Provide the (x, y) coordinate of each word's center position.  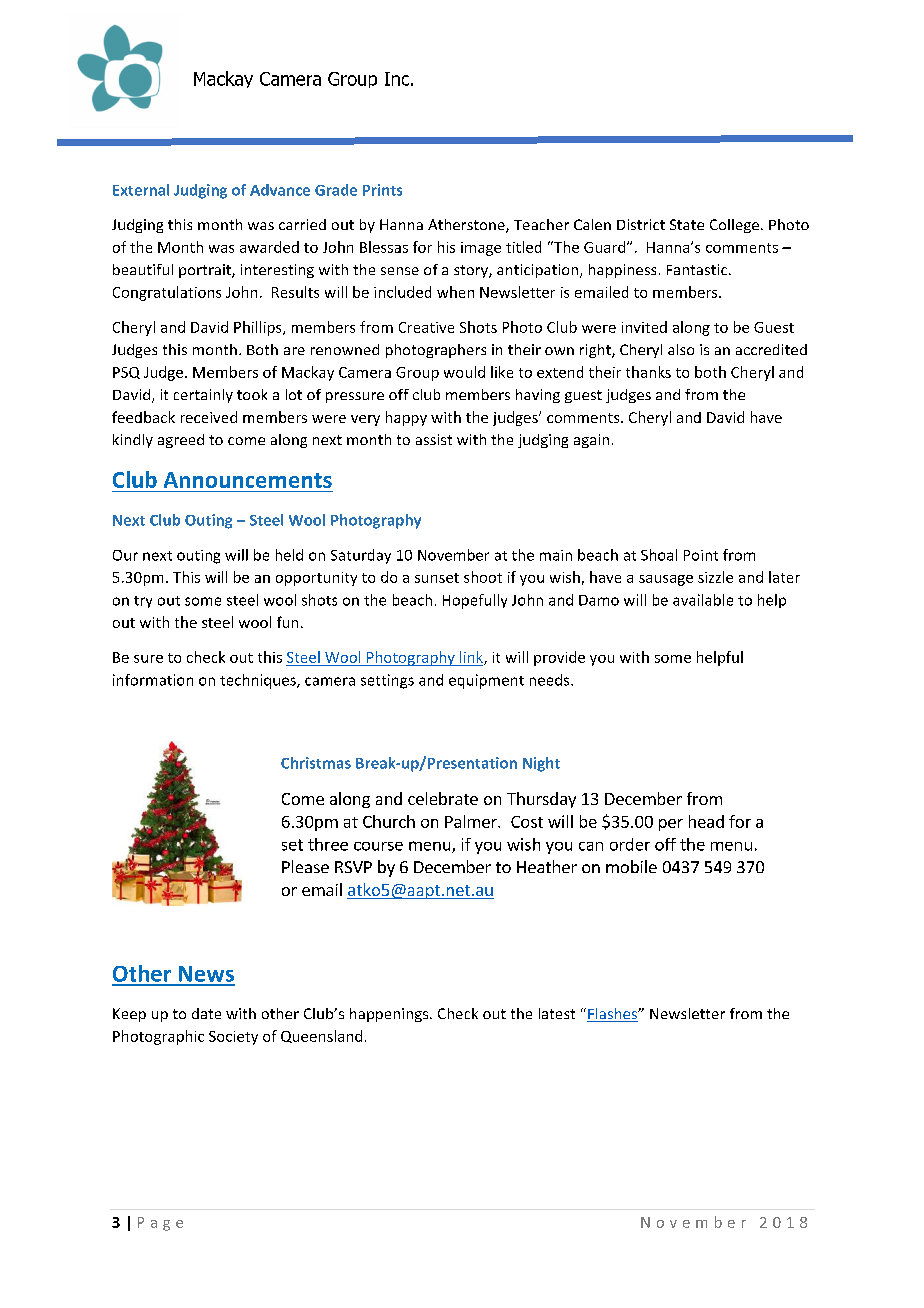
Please (305, 866)
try (143, 602)
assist (434, 439)
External (141, 190)
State (687, 224)
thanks (648, 372)
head (706, 821)
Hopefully (475, 601)
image (481, 249)
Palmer (472, 821)
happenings (390, 1015)
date (206, 1013)
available (703, 600)
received (209, 417)
